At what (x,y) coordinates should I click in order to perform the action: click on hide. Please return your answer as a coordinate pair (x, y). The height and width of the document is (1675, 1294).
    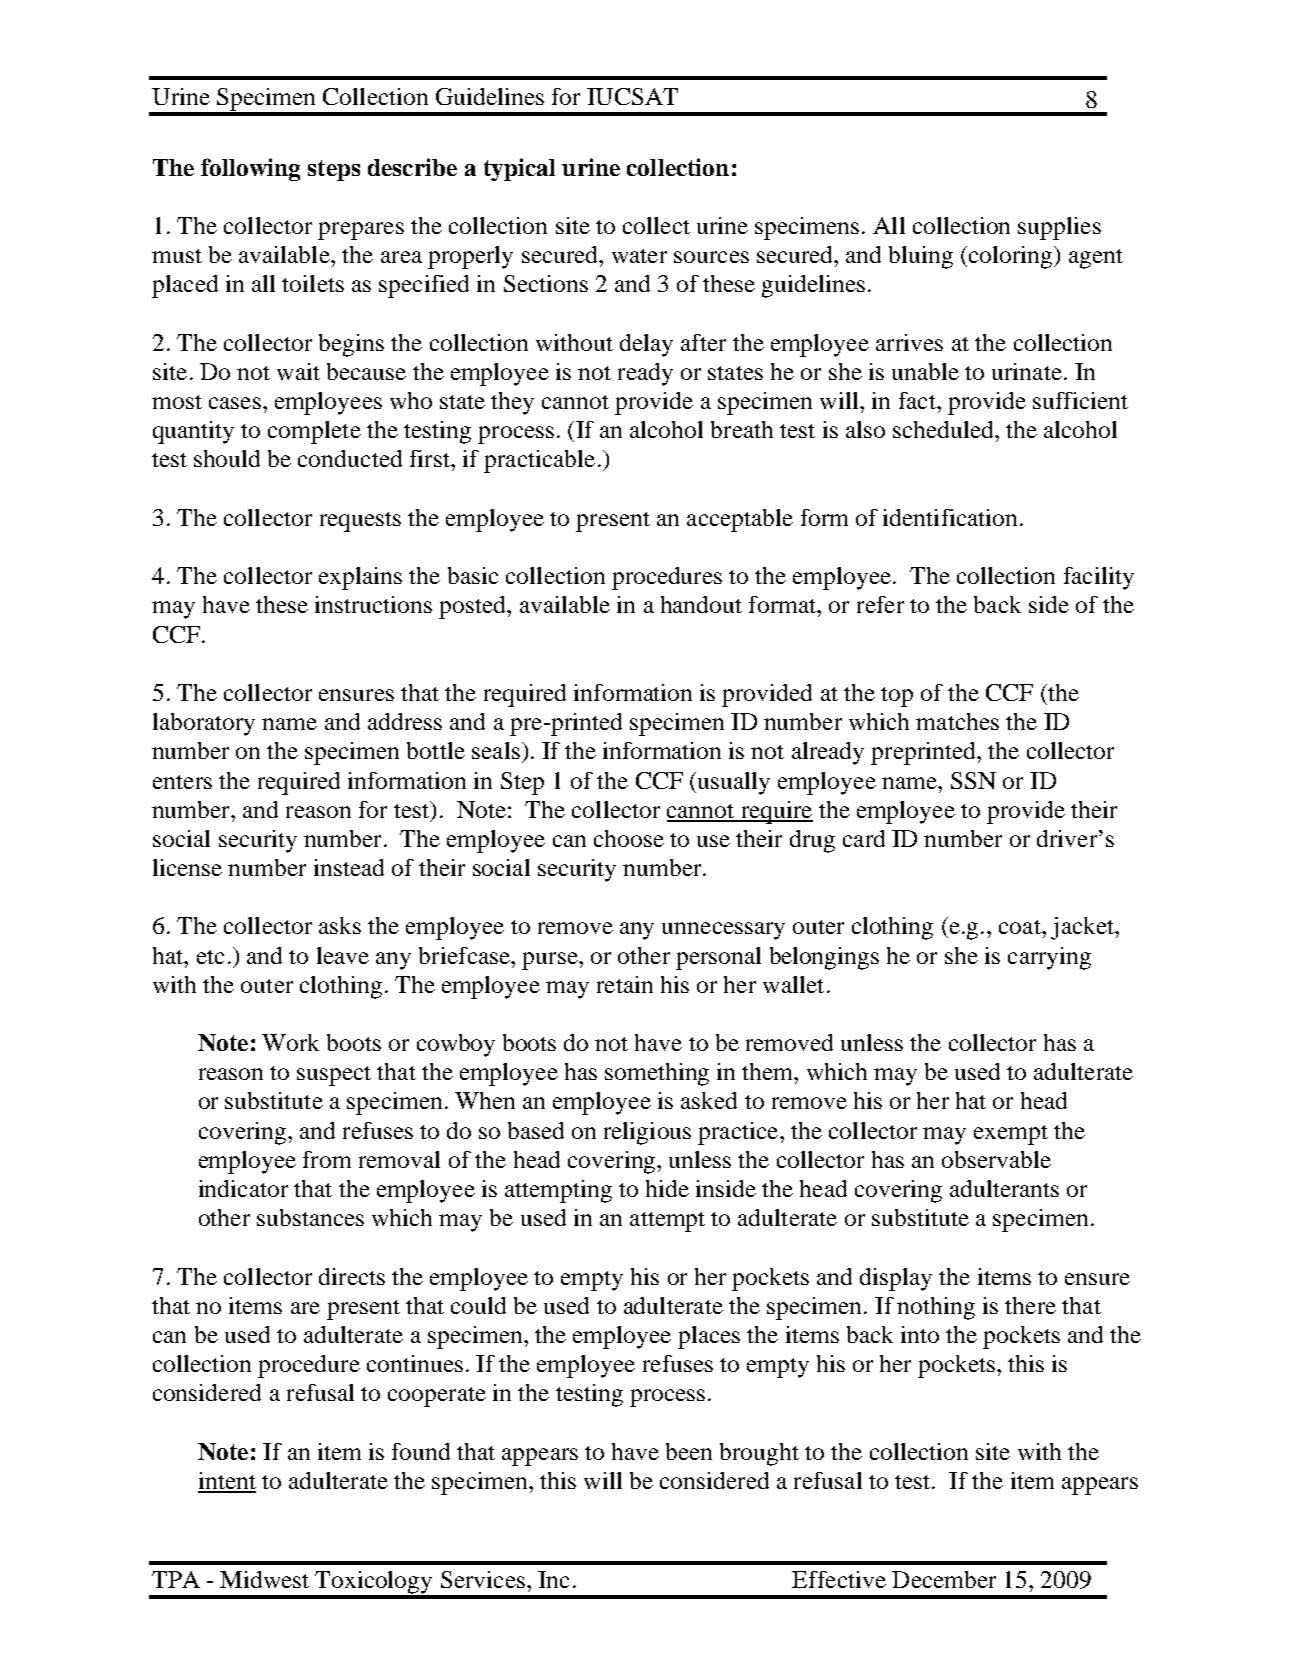
    Looking at the image, I should click on (667, 1188).
